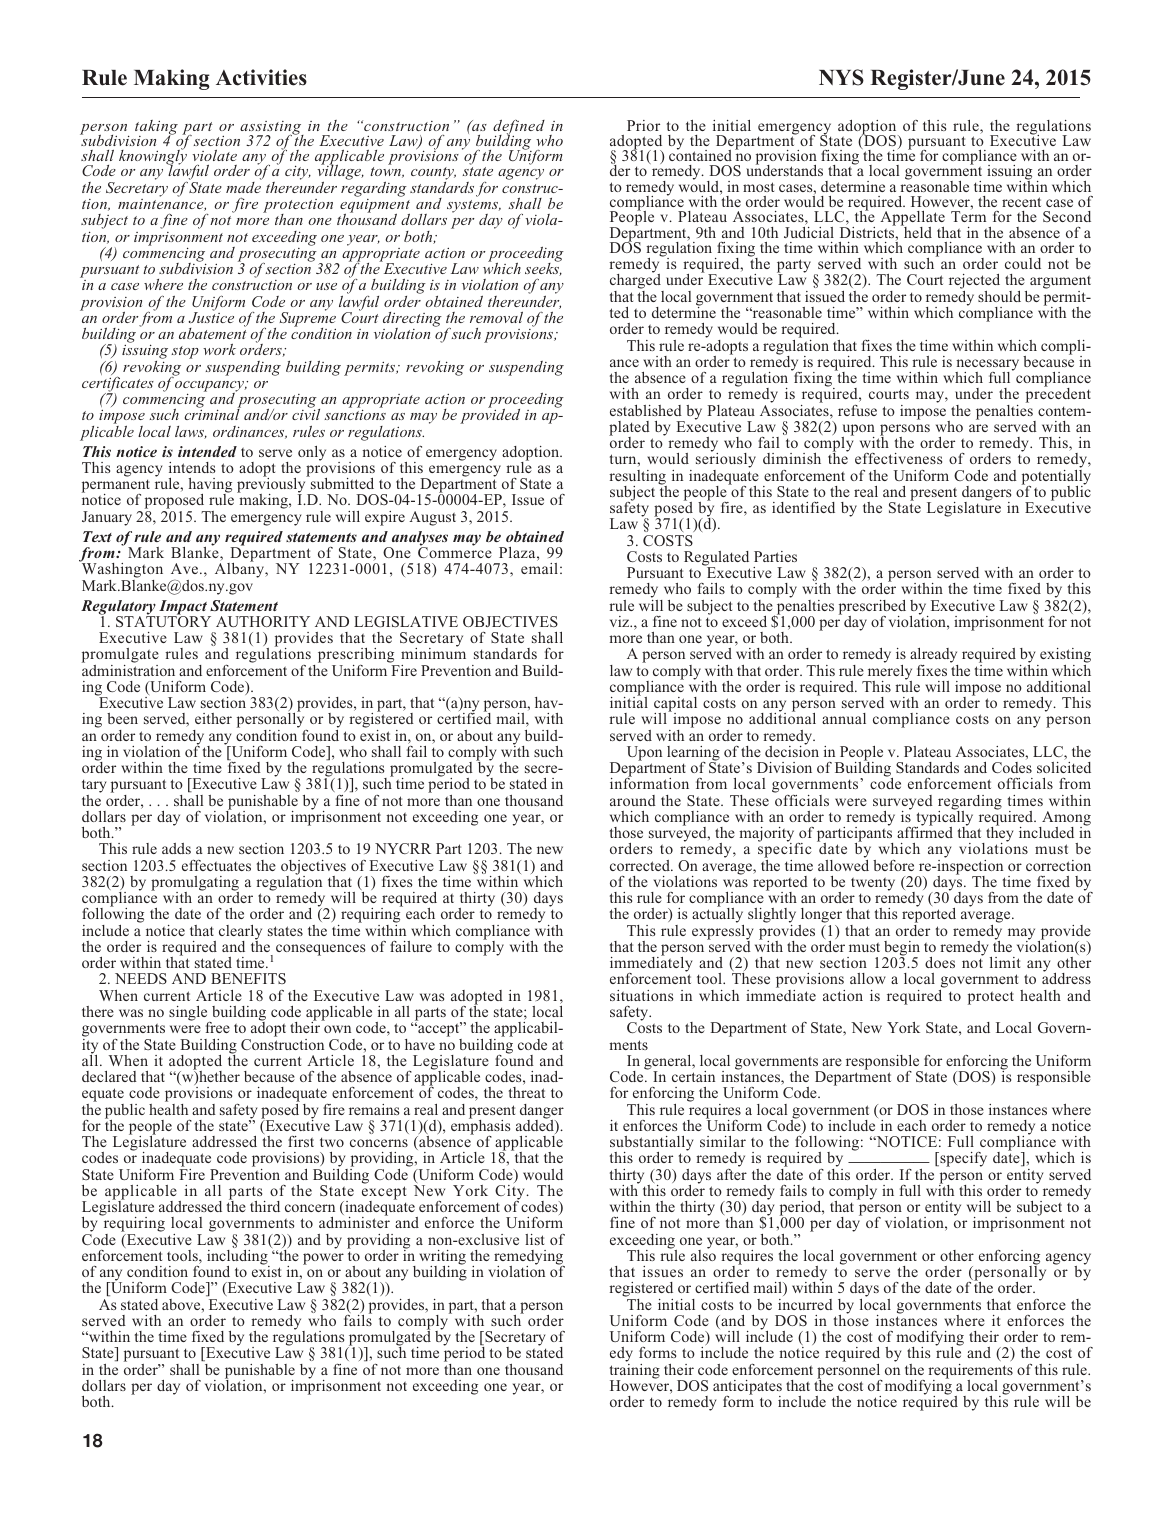 The width and height of the page is (1173, 1518). Describe the element at coordinates (841, 77) in the page. I see `NYS` at that location.
